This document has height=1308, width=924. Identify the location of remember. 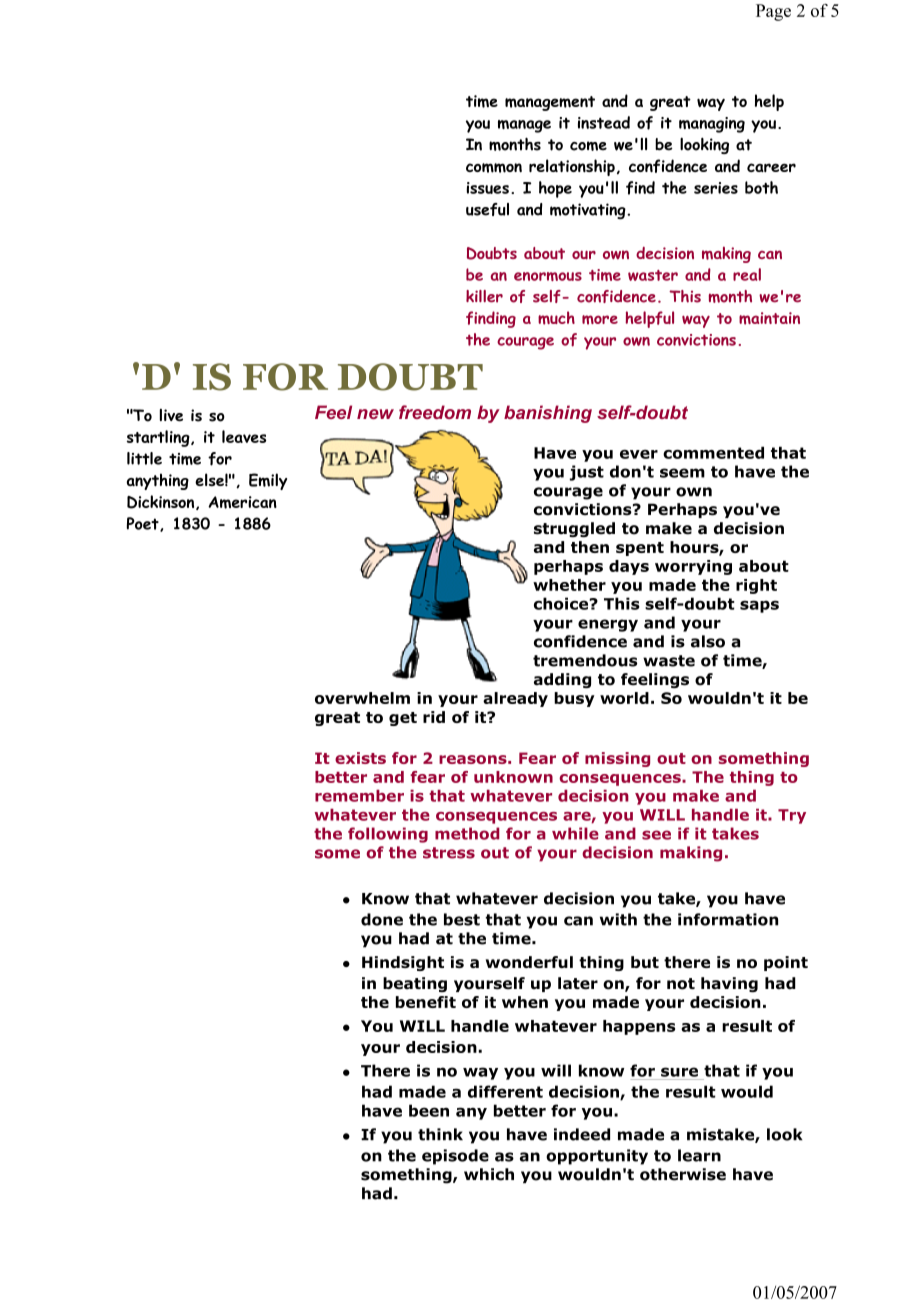
(359, 796).
